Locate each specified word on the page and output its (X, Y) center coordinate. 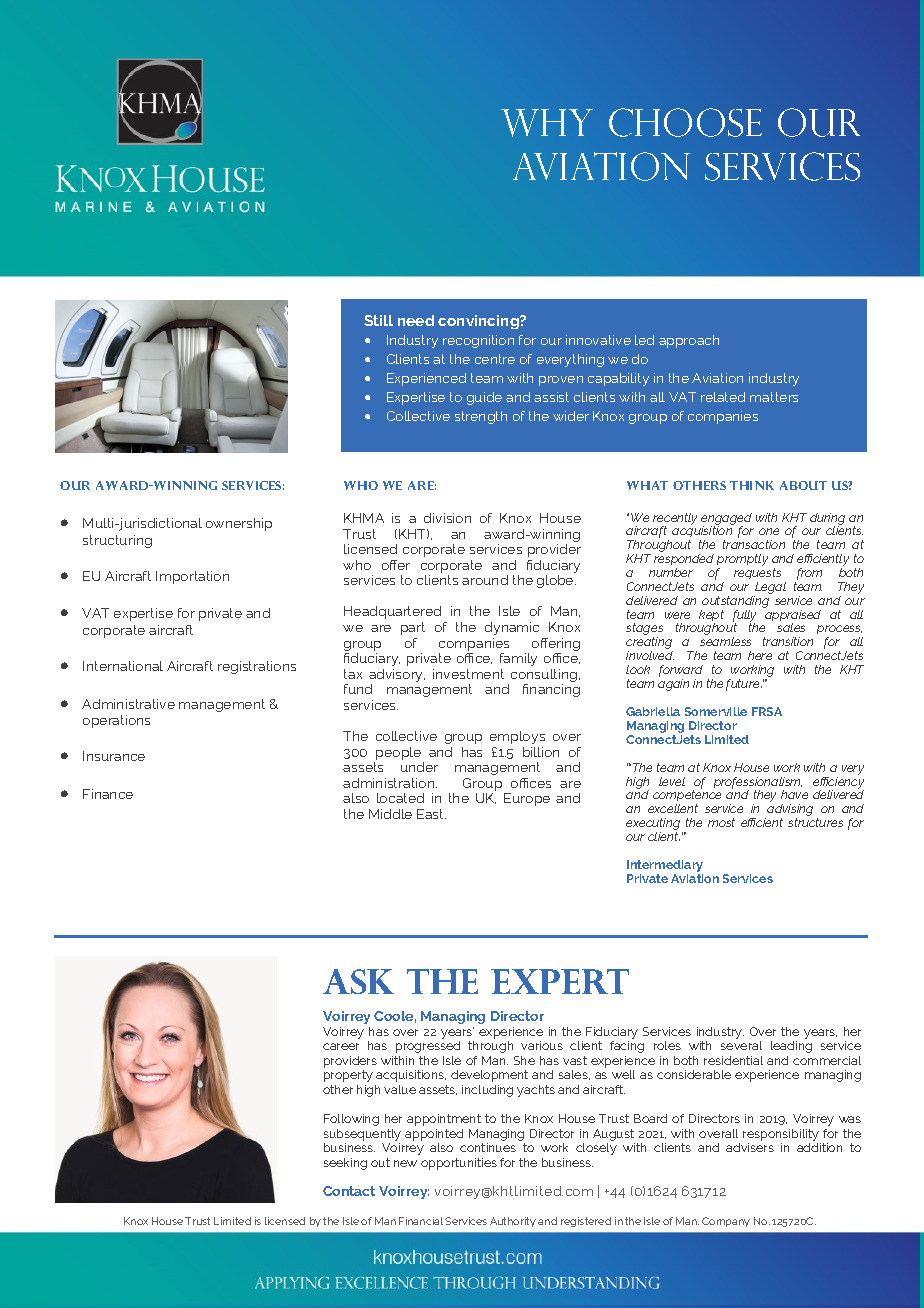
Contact (349, 1191)
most (721, 822)
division (447, 518)
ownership (239, 524)
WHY (547, 123)
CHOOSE (685, 122)
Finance (108, 794)
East (431, 814)
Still (378, 320)
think (752, 485)
